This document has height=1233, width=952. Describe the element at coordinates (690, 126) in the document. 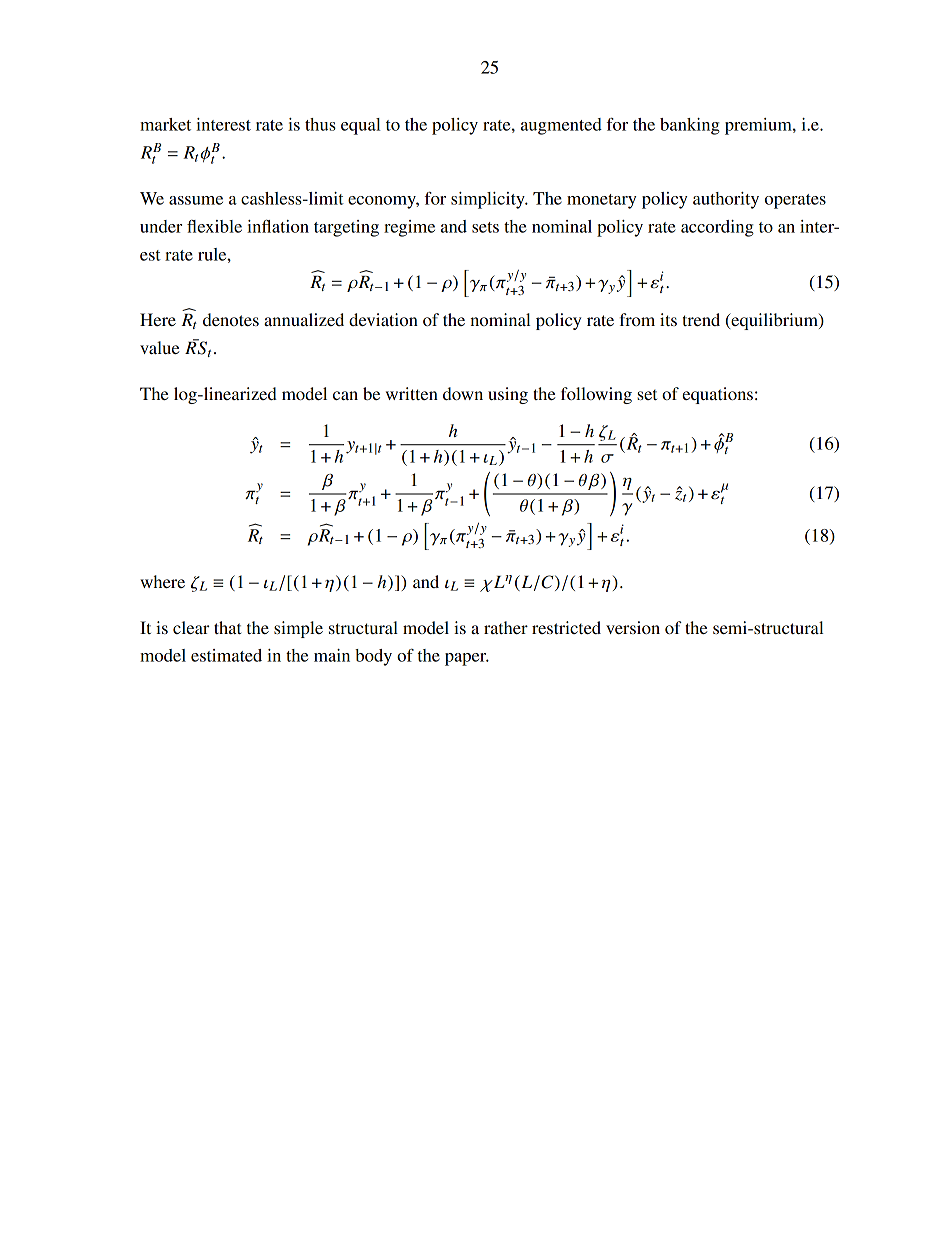

I see `banking` at that location.
